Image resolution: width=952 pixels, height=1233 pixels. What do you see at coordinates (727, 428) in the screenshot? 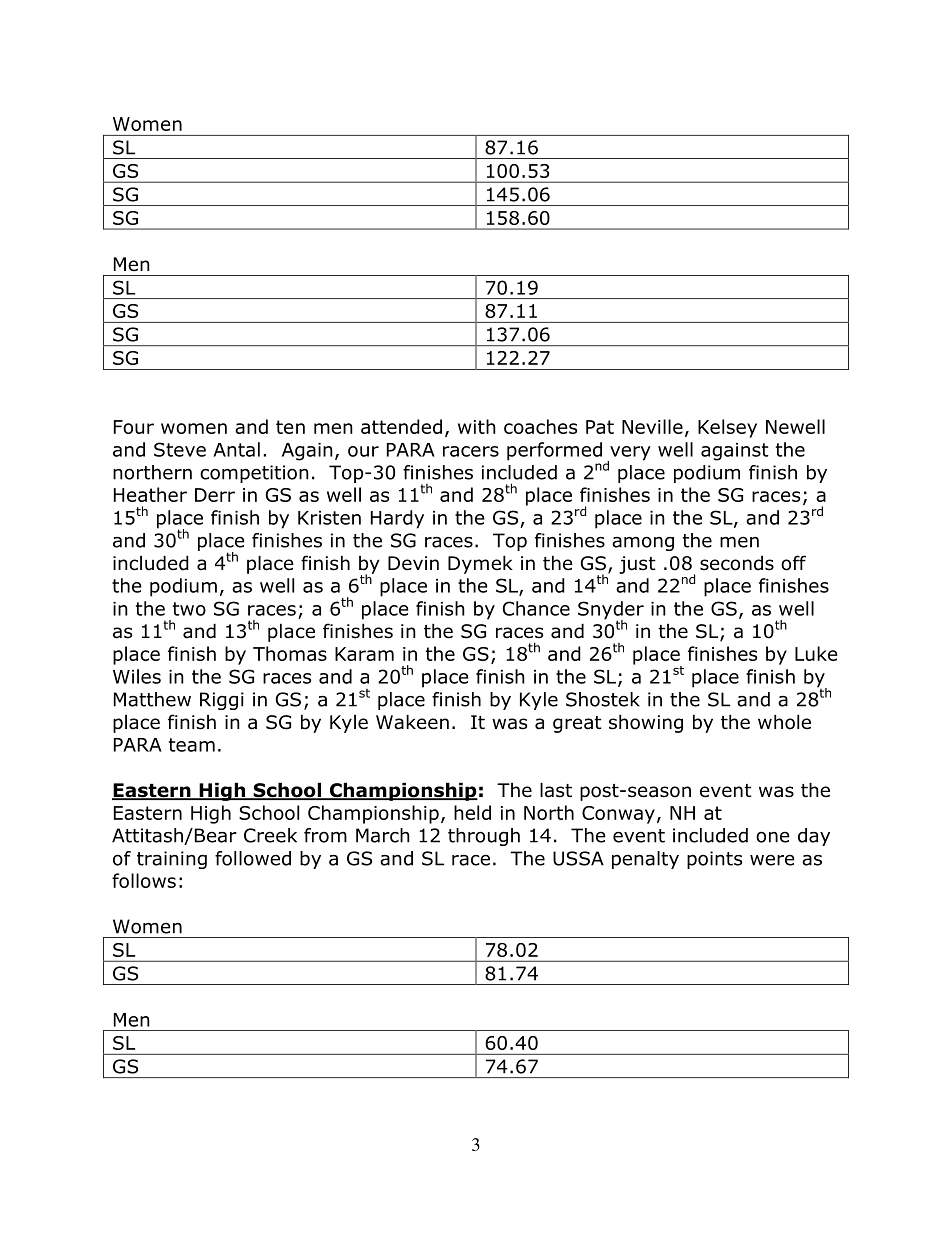
I see `Kelsey` at bounding box center [727, 428].
